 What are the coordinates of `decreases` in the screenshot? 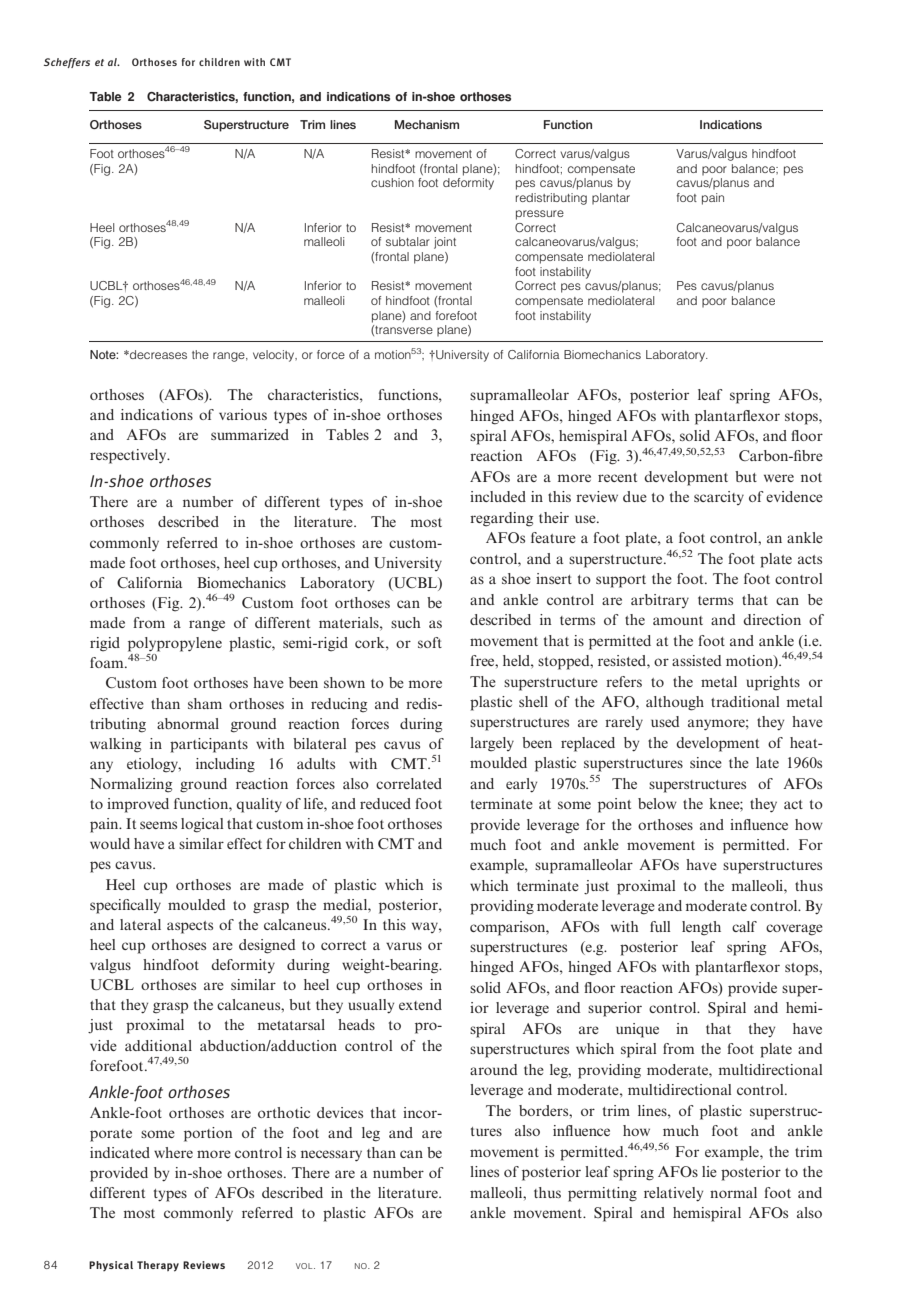 It's located at (157, 354).
